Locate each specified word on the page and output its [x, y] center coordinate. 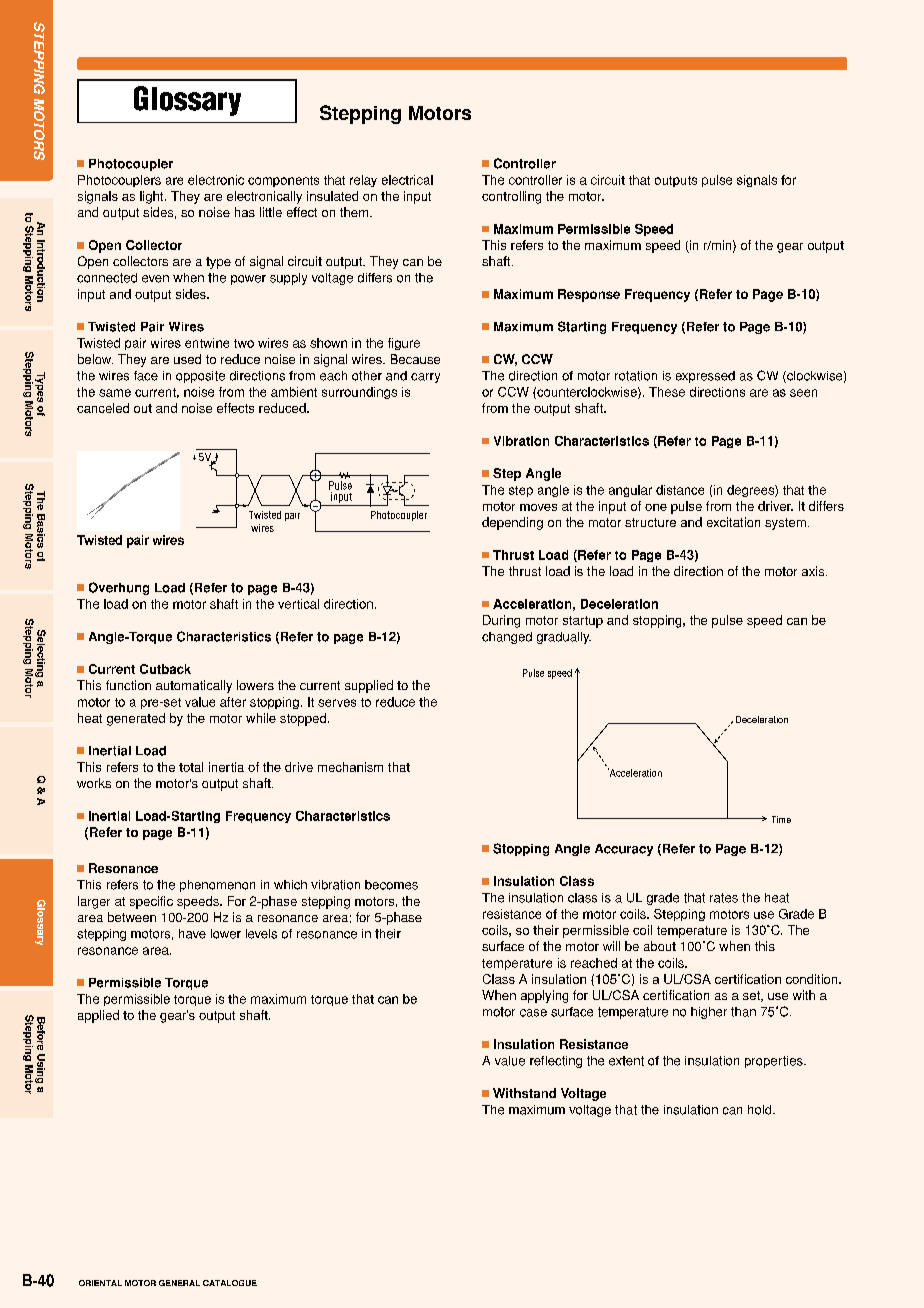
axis [814, 571]
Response [589, 295]
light [153, 197]
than [743, 1012]
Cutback [165, 669]
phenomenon [217, 886]
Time [781, 819]
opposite [200, 377]
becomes [391, 885]
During [501, 621]
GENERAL [179, 1283]
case [533, 1013]
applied [98, 1016]
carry [425, 378]
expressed [705, 377]
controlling [511, 197]
